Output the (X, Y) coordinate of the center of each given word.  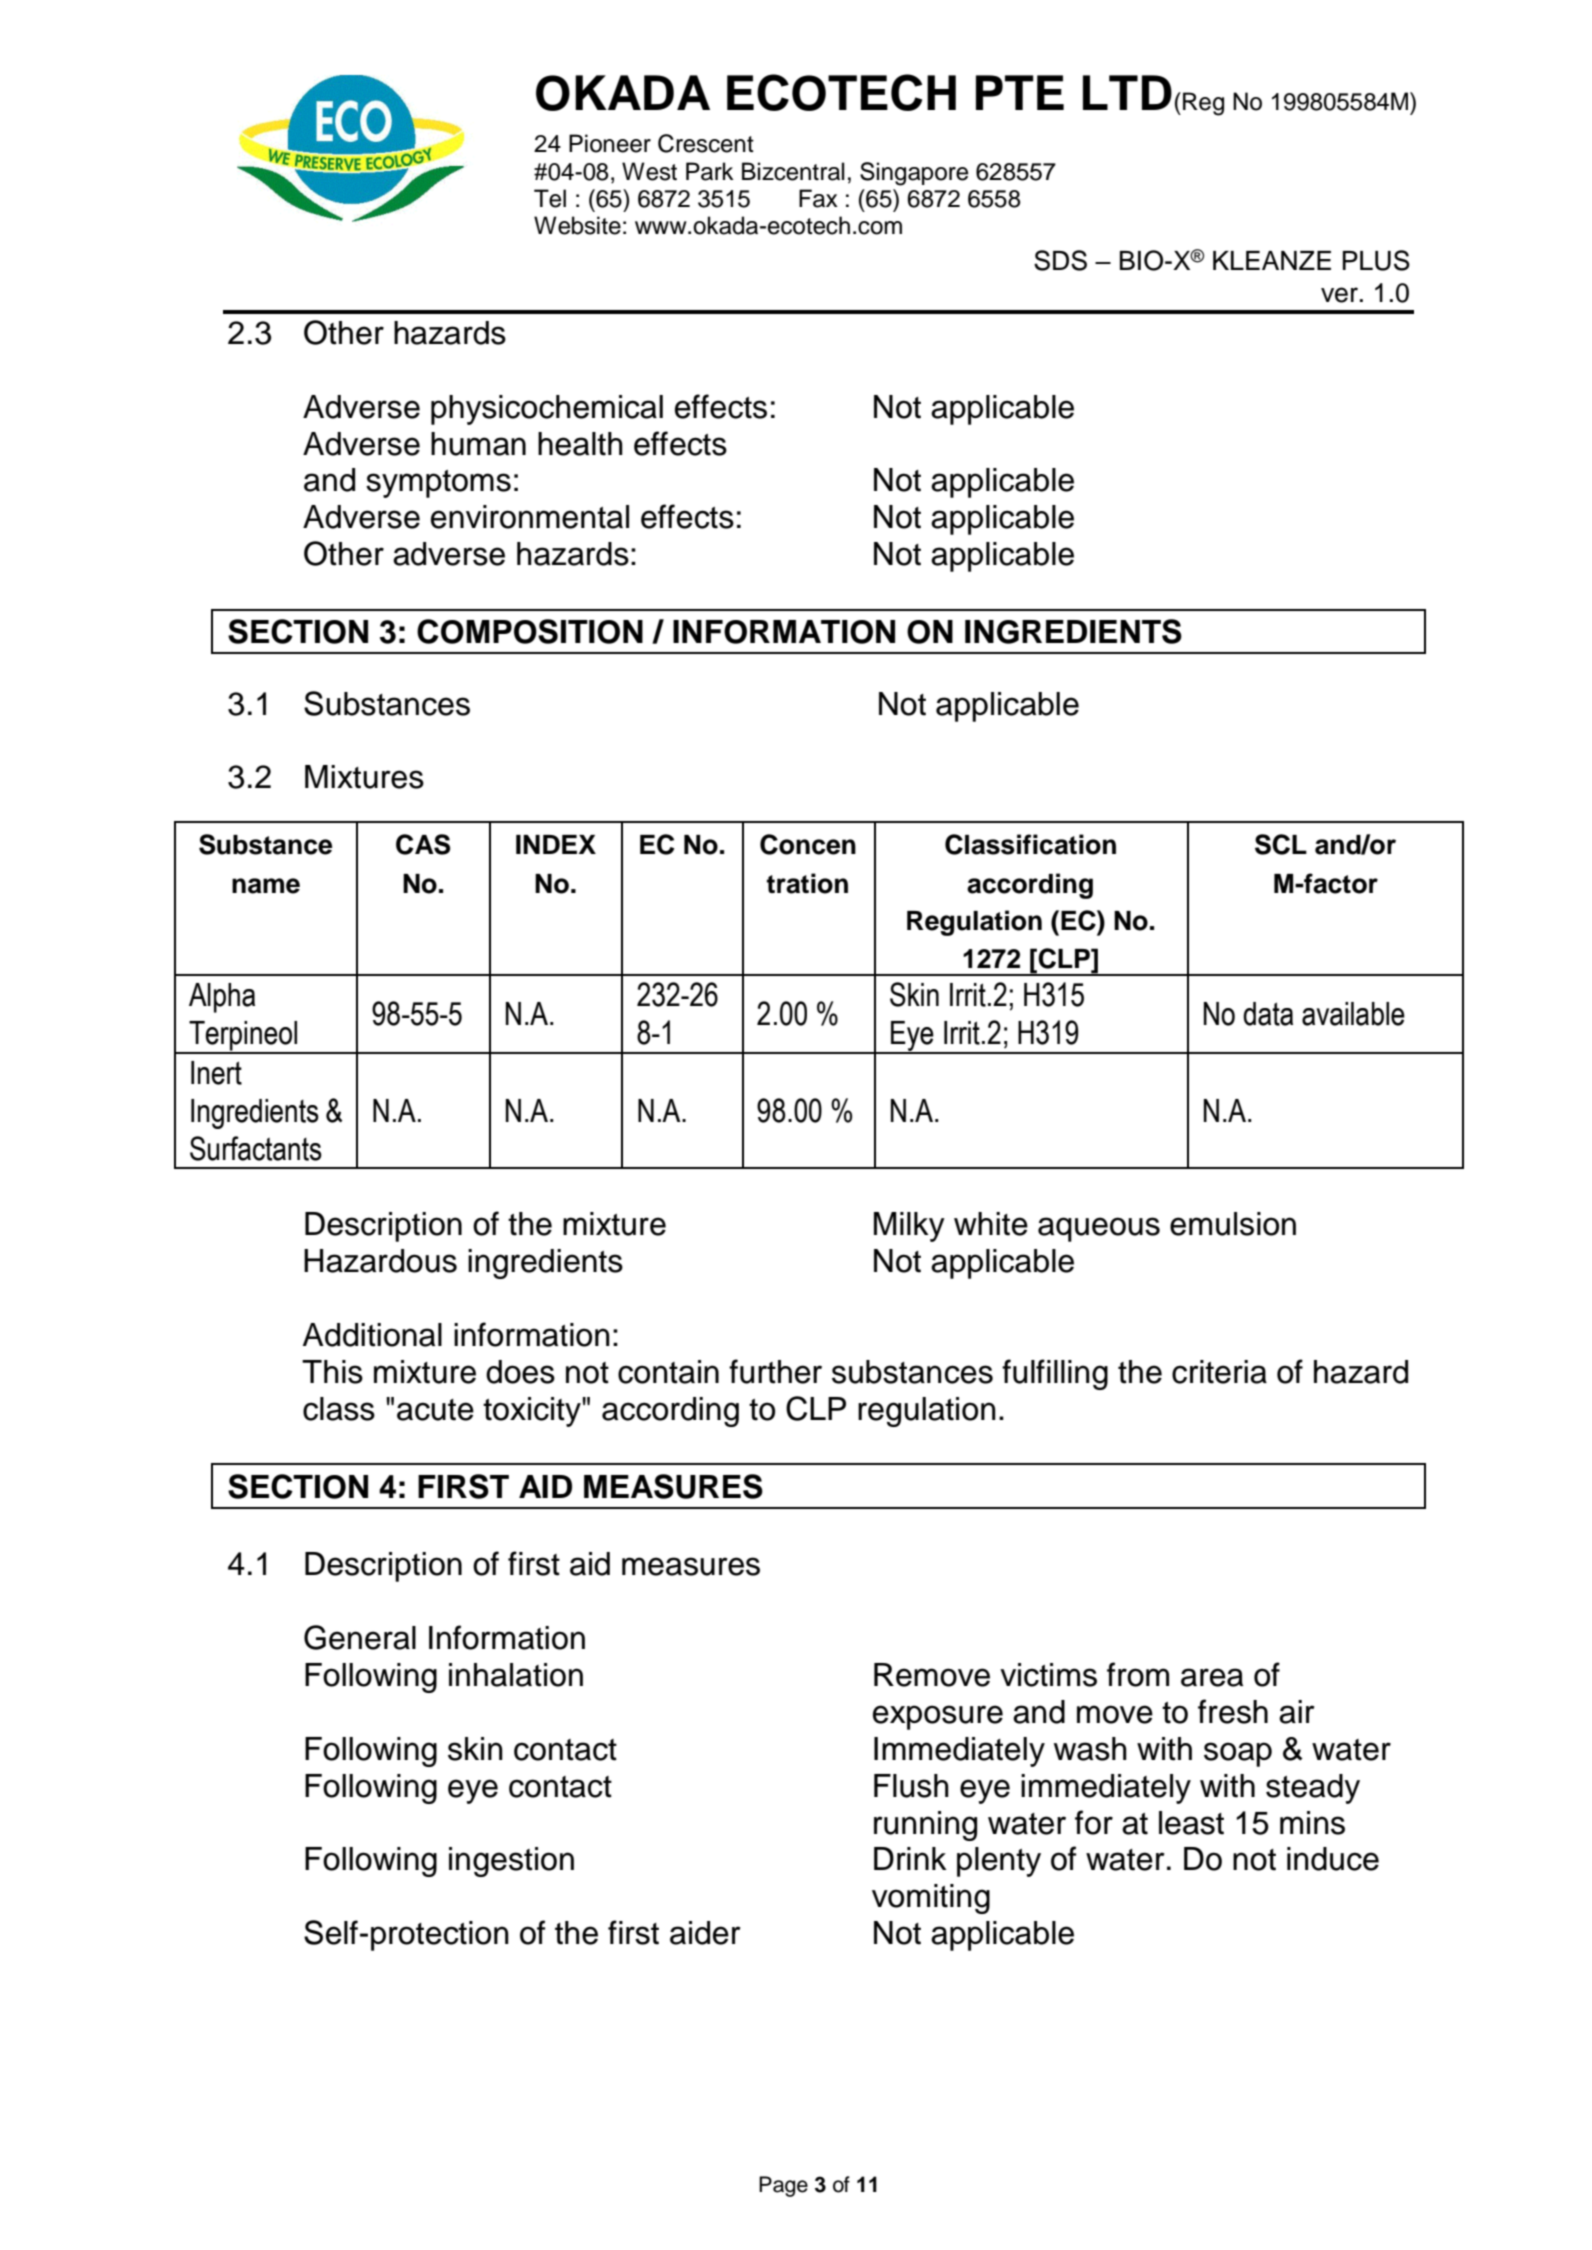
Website (577, 225)
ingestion (511, 1862)
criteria (1219, 1372)
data (1268, 1014)
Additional (372, 1335)
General (360, 1637)
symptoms (438, 484)
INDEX (556, 844)
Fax (818, 198)
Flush (911, 1786)
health (580, 444)
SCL (1281, 844)
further (775, 1371)
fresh (1233, 1711)
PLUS (1376, 260)
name (266, 886)
